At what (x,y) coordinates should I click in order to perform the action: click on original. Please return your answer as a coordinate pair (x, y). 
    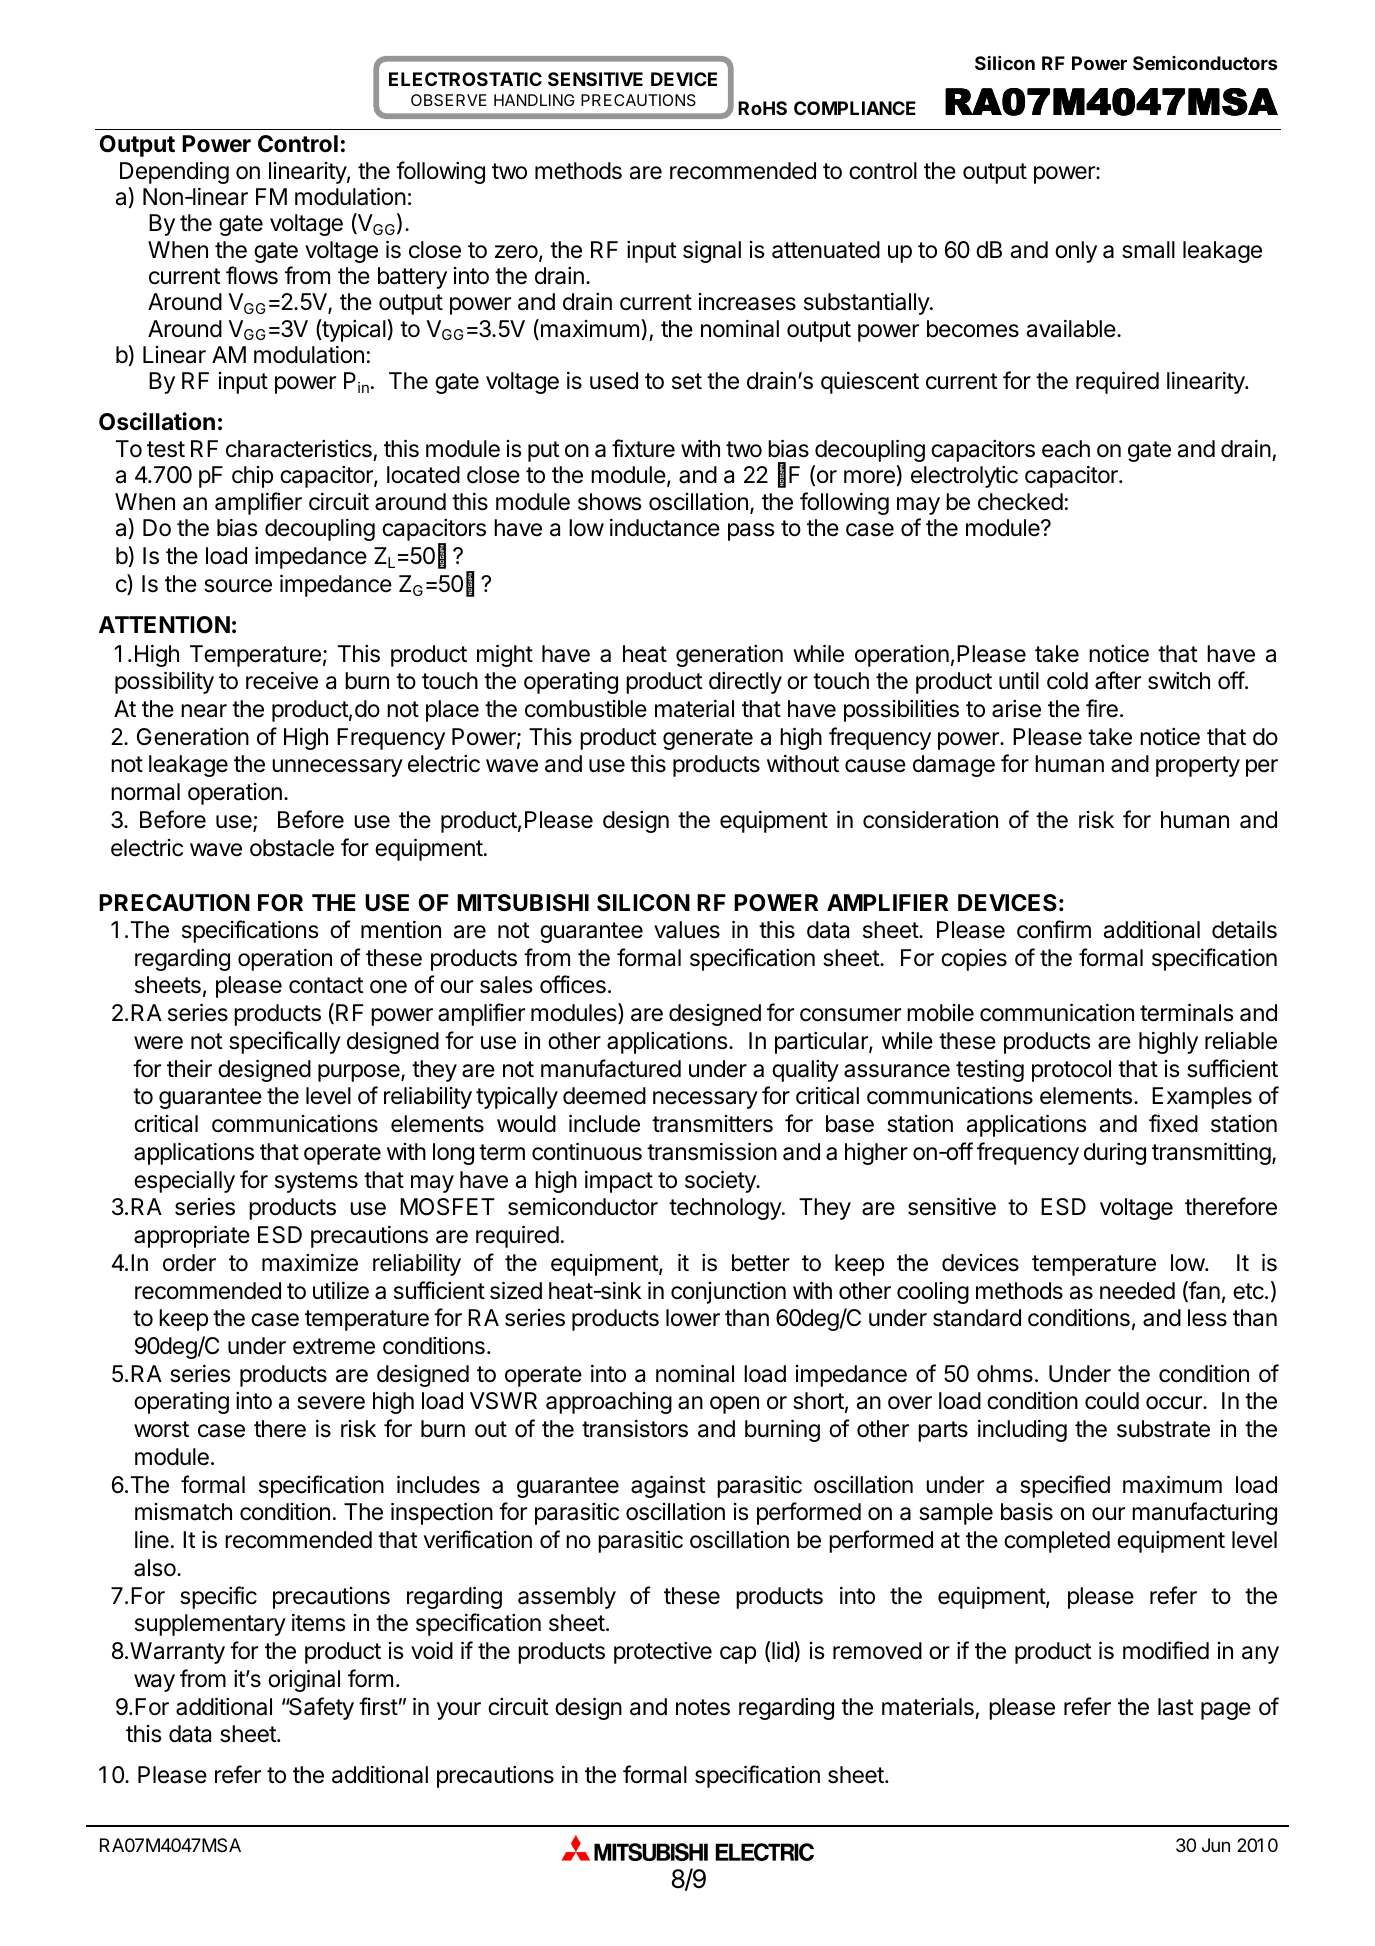
    Looking at the image, I should click on (304, 1680).
